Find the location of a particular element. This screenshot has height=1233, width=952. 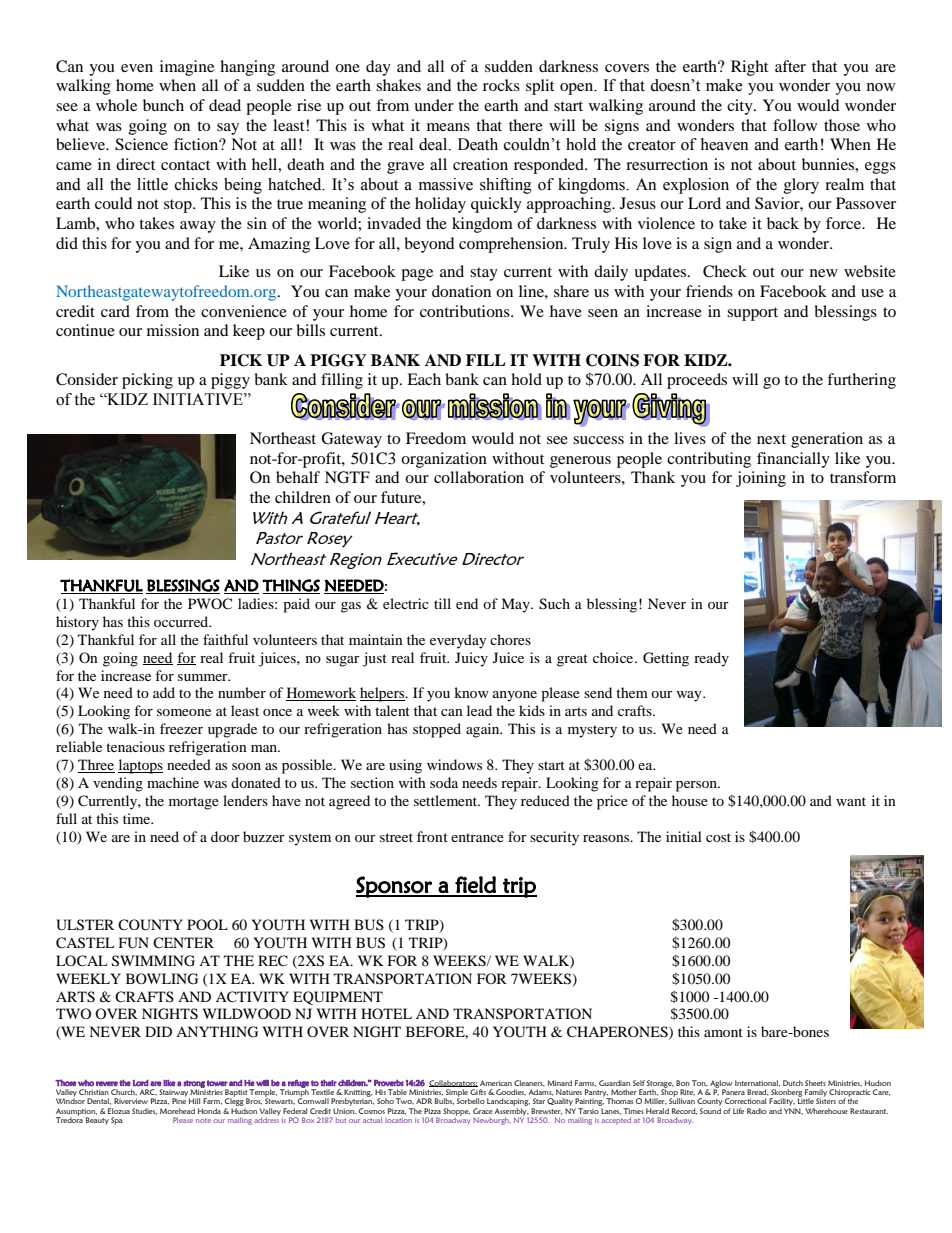

contributions is located at coordinates (466, 311).
